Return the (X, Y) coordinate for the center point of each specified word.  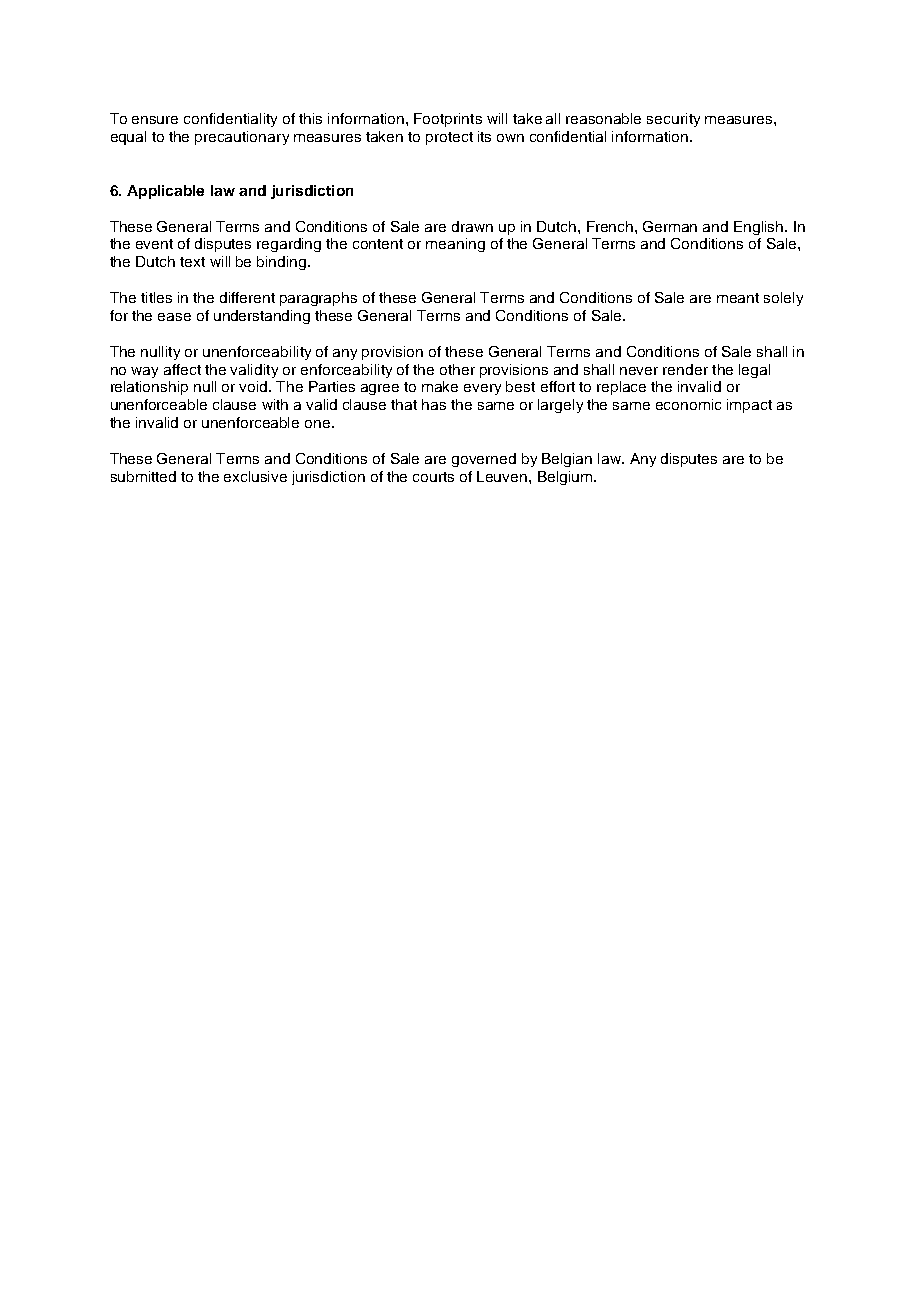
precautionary (242, 138)
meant (738, 298)
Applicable (165, 192)
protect (449, 138)
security (673, 120)
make (440, 386)
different (247, 297)
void (254, 386)
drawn (472, 226)
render (685, 369)
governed (484, 460)
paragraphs (318, 299)
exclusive (255, 476)
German (670, 226)
